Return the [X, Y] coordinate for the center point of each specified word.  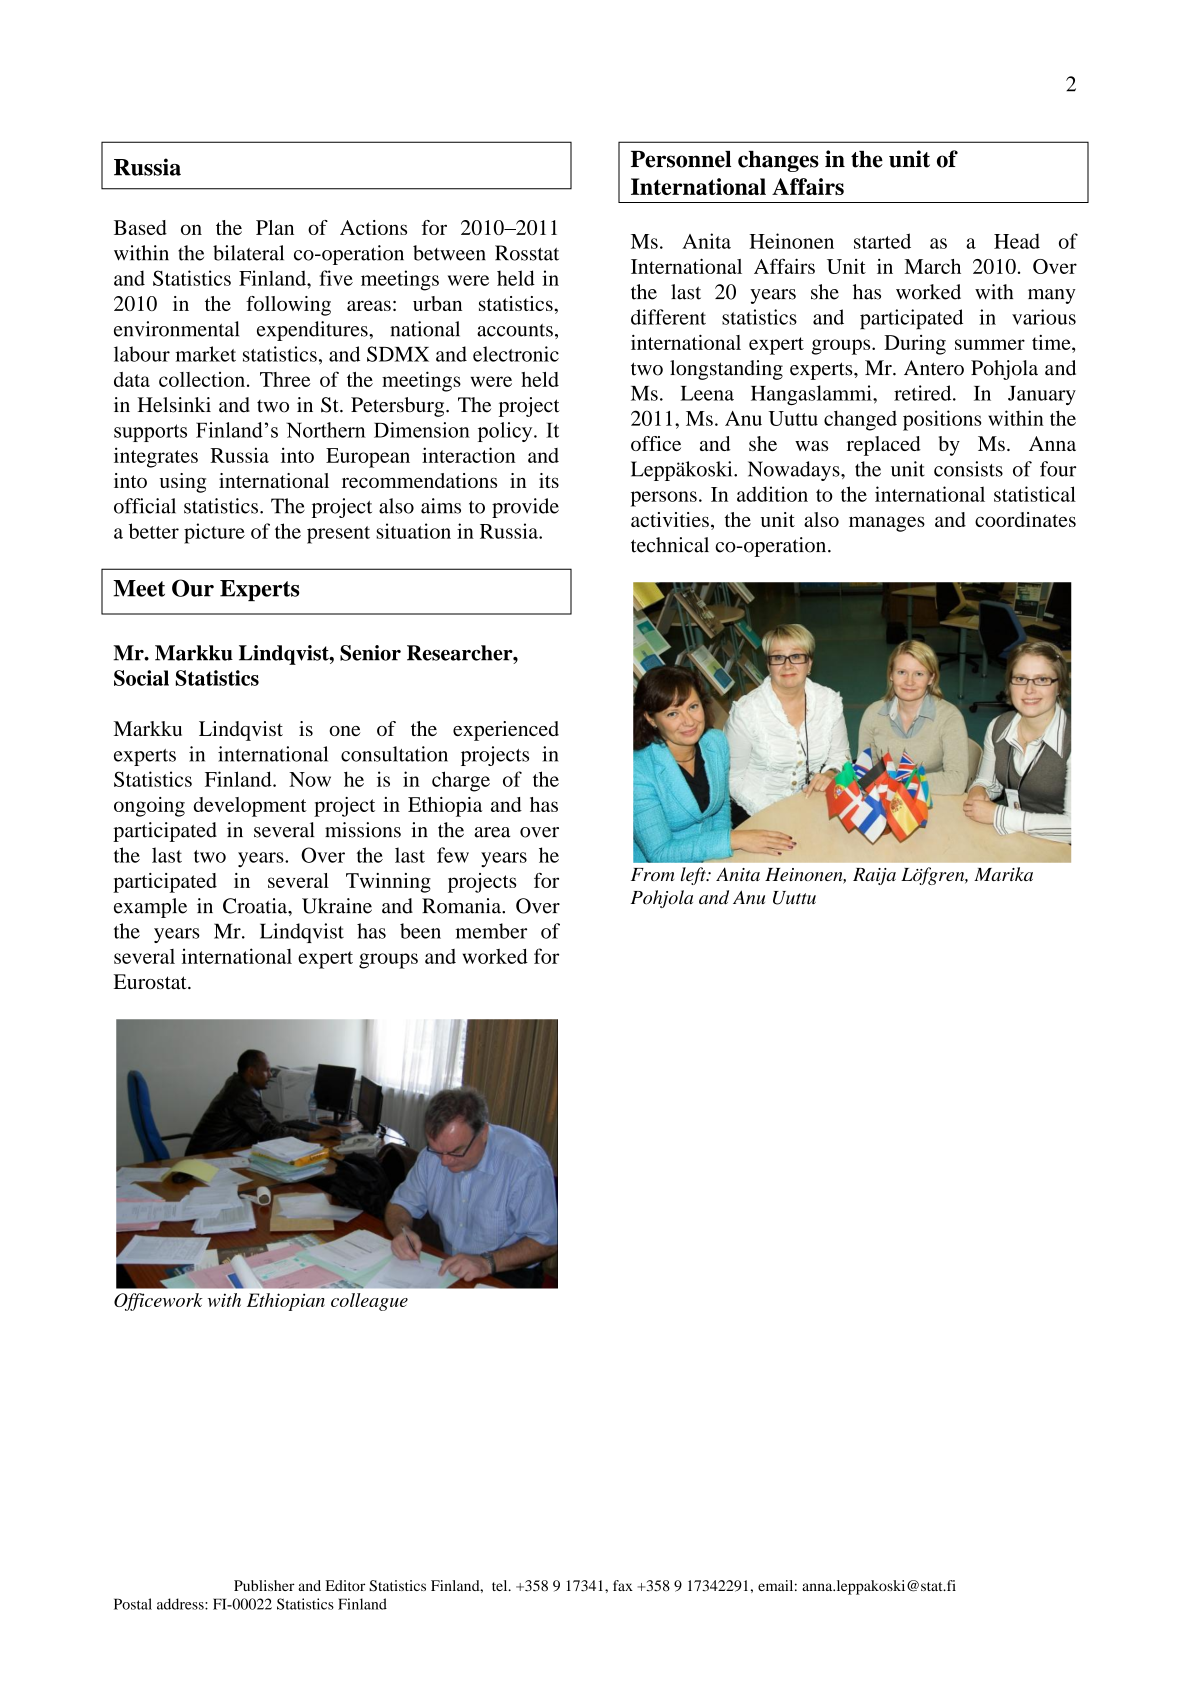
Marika [1003, 874]
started [882, 241]
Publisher [264, 1585]
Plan [275, 227]
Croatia [256, 906]
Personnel [681, 159]
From [652, 874]
